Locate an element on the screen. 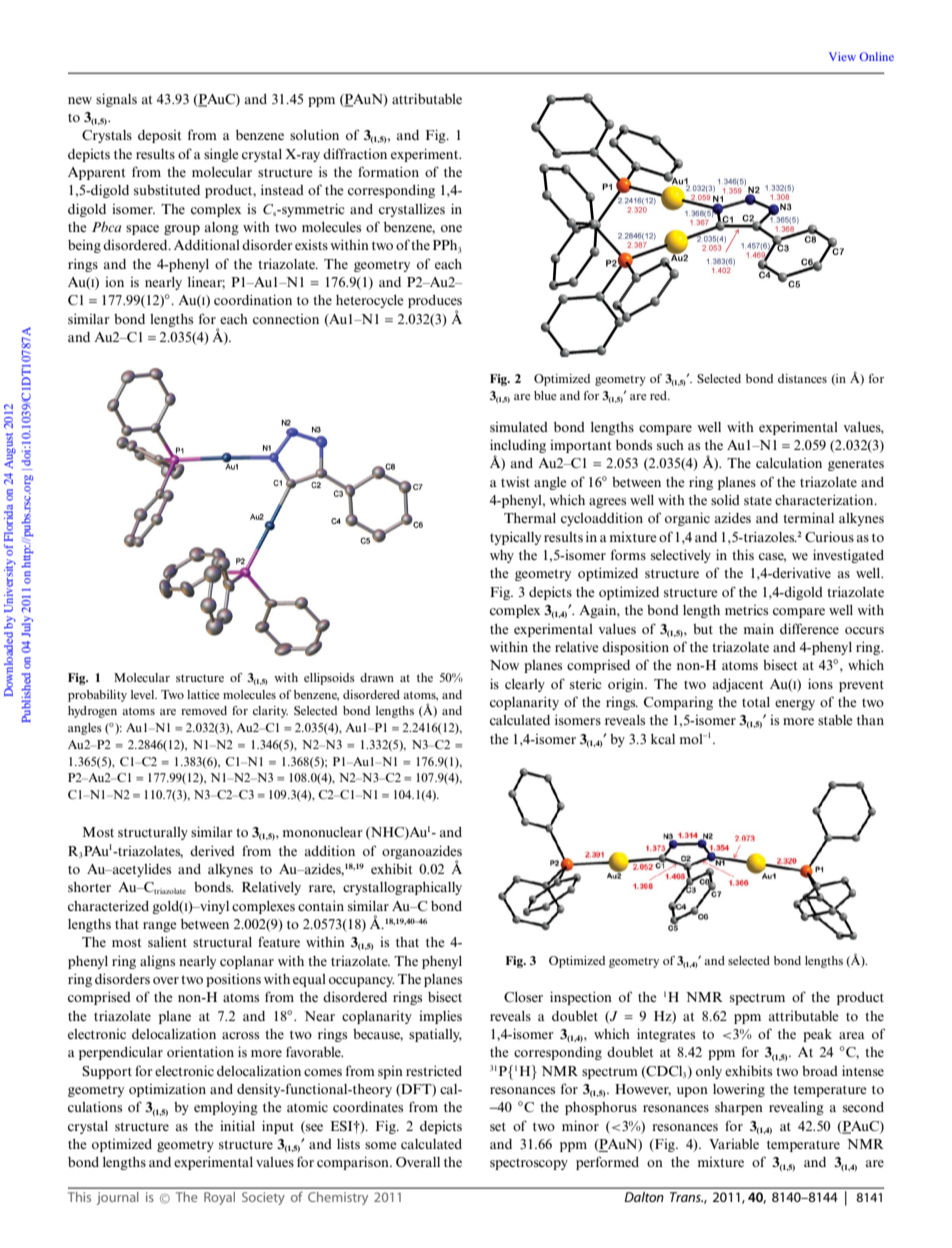 Image resolution: width=952 pixels, height=1248 pixels. View is located at coordinates (842, 56).
